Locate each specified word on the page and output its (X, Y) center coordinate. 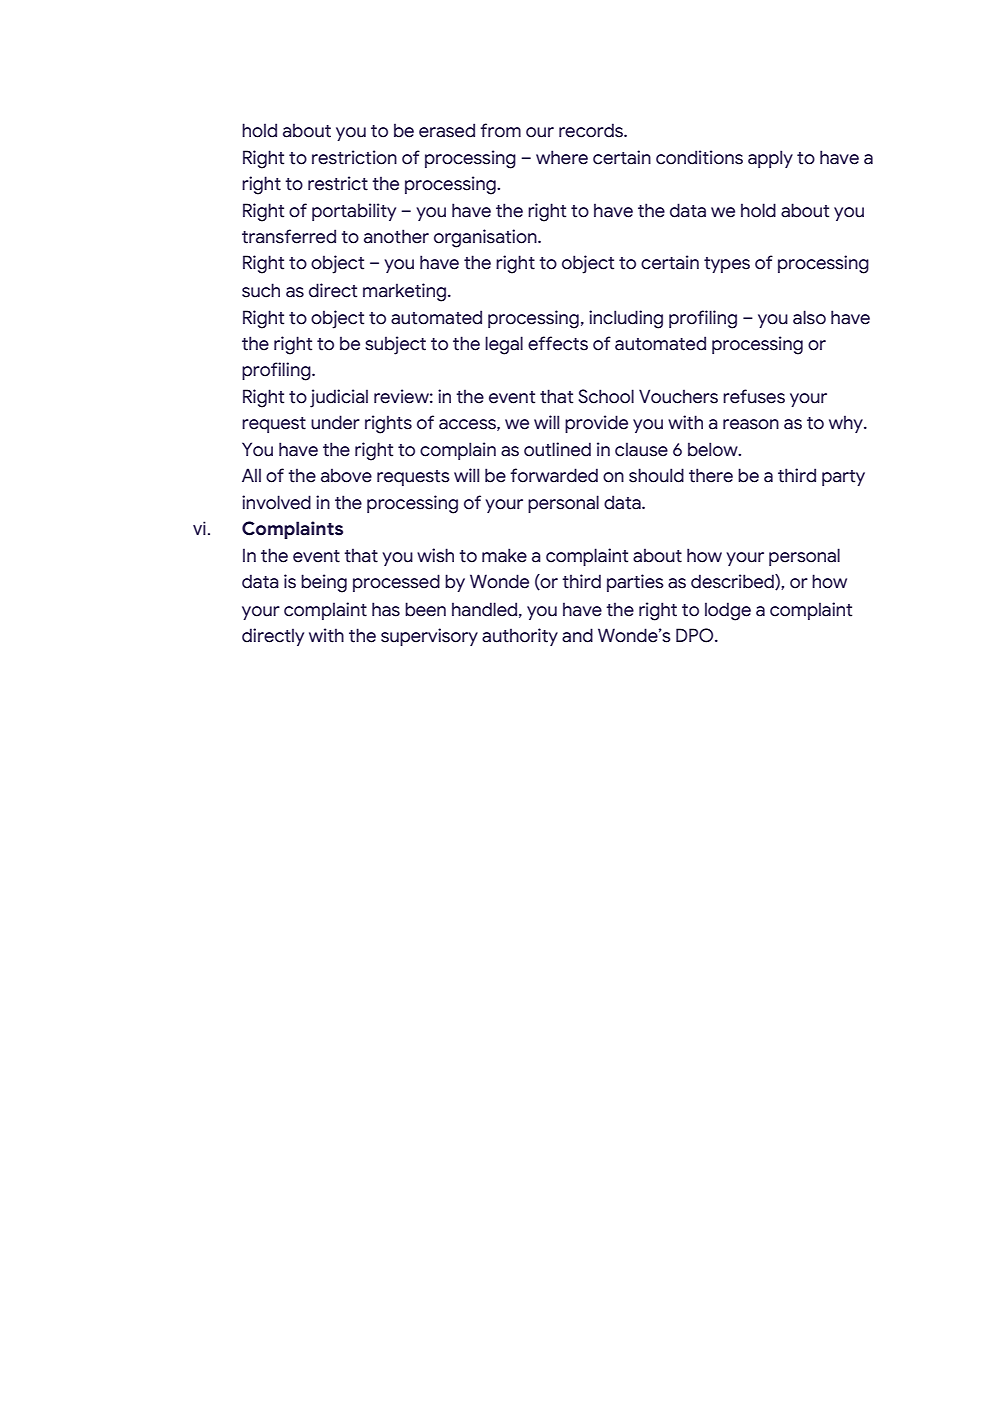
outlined (557, 449)
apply (770, 159)
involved (276, 502)
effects (558, 343)
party (843, 478)
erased (447, 130)
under (335, 422)
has (386, 609)
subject (395, 345)
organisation (486, 238)
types (727, 265)
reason (751, 424)
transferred (289, 236)
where (562, 157)
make (504, 555)
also (809, 317)
